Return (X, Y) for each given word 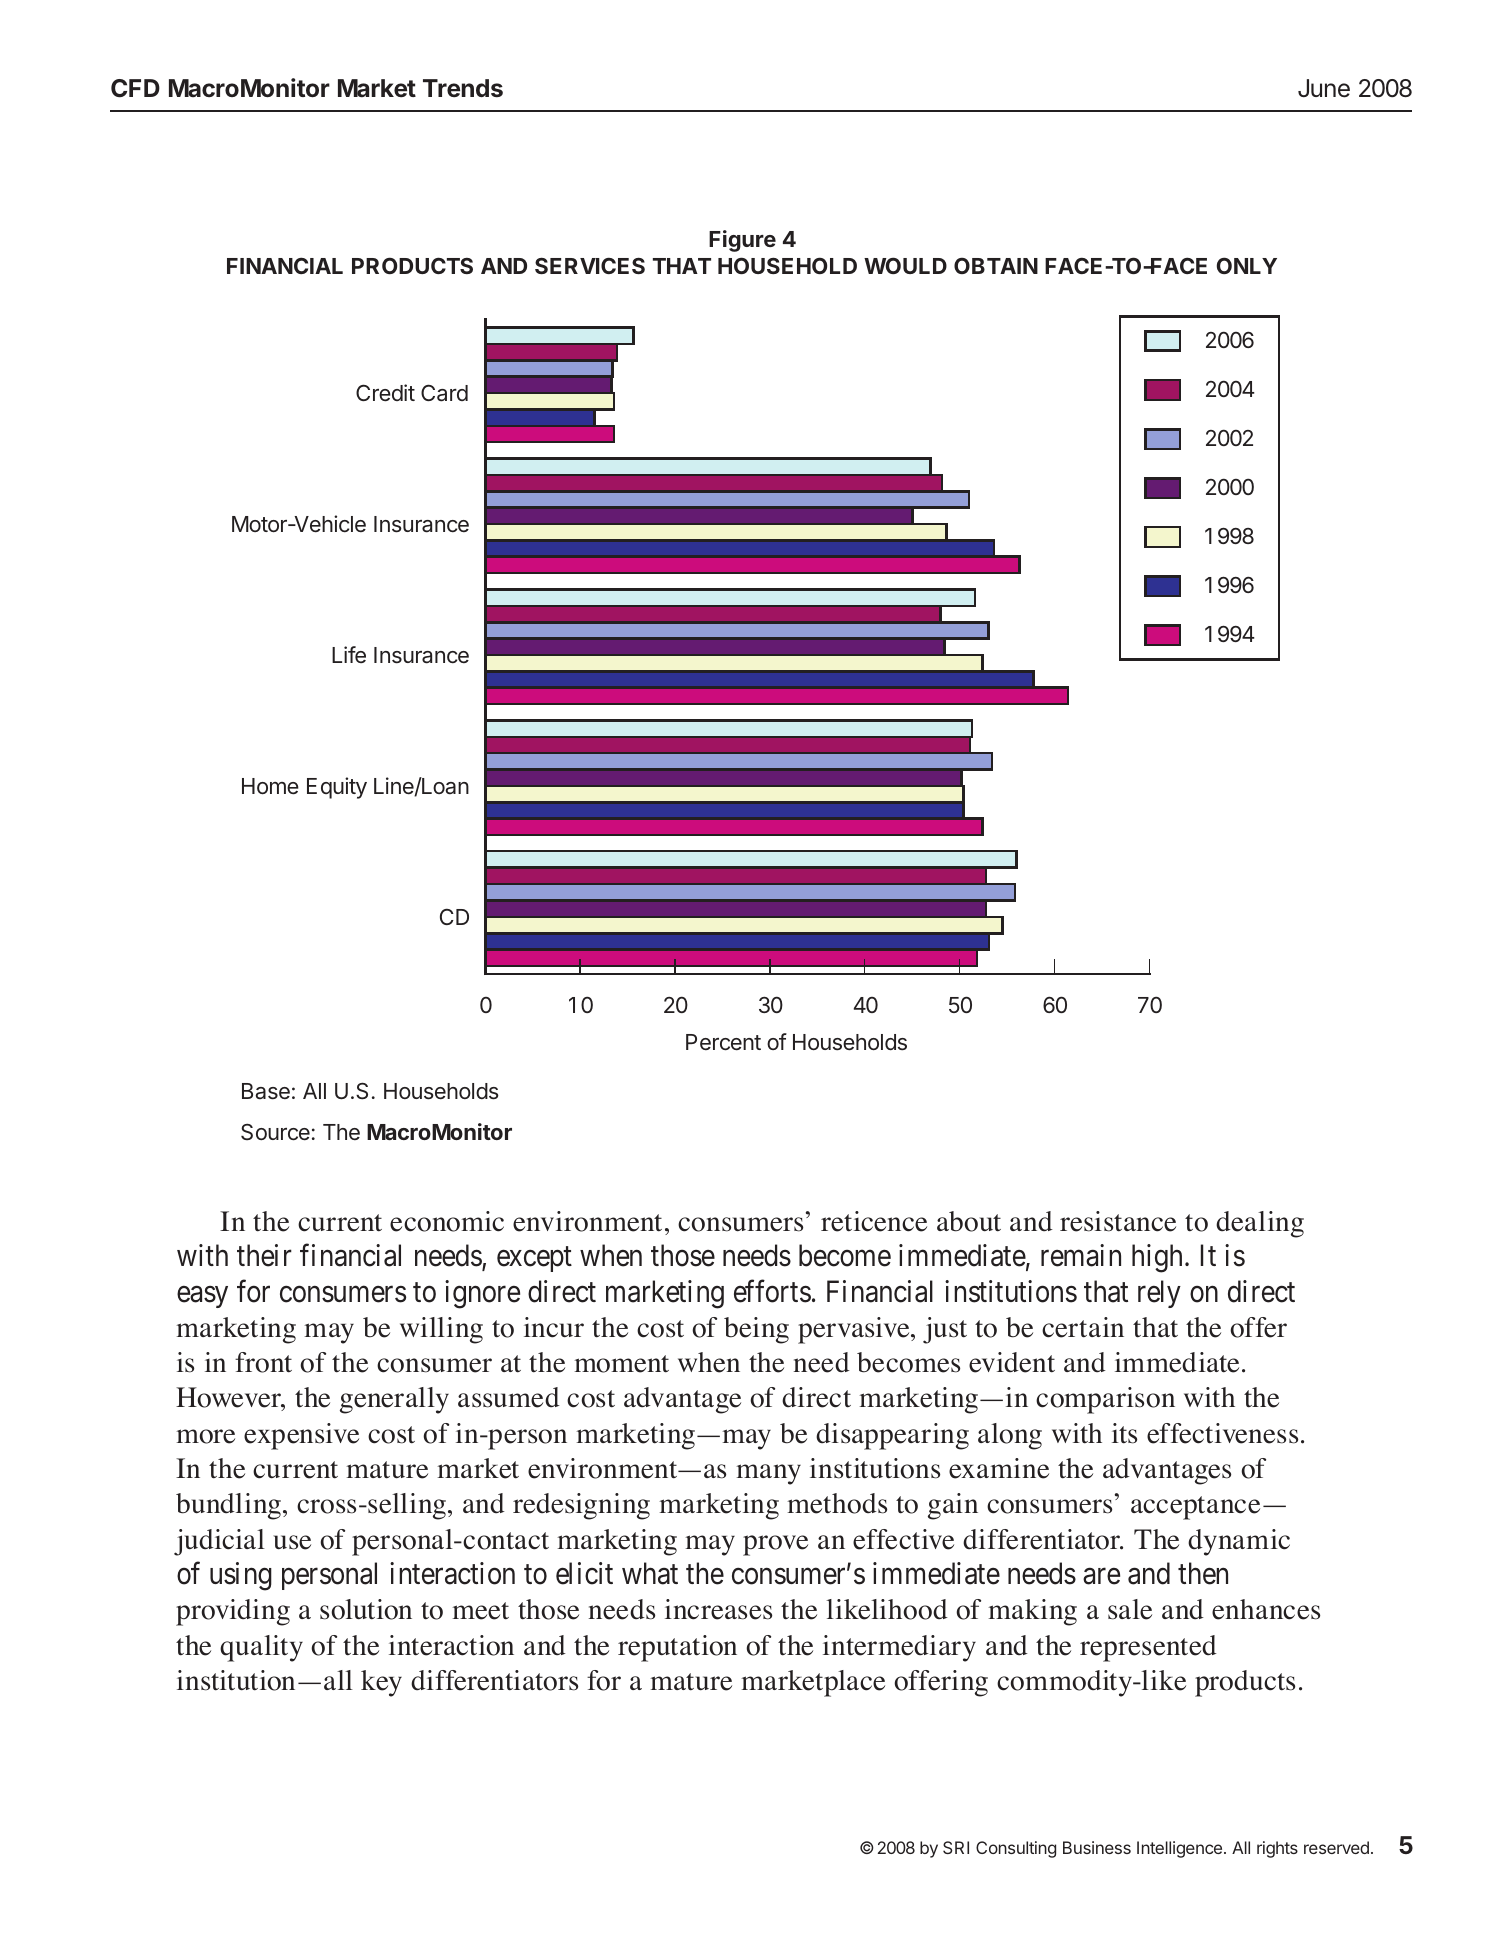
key (381, 1683)
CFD (135, 88)
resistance (1118, 1221)
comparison (1105, 1400)
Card (444, 393)
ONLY (1247, 265)
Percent (723, 1042)
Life (349, 654)
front (263, 1362)
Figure (742, 241)
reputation (677, 1648)
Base (266, 1091)
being (756, 1330)
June (1324, 88)
